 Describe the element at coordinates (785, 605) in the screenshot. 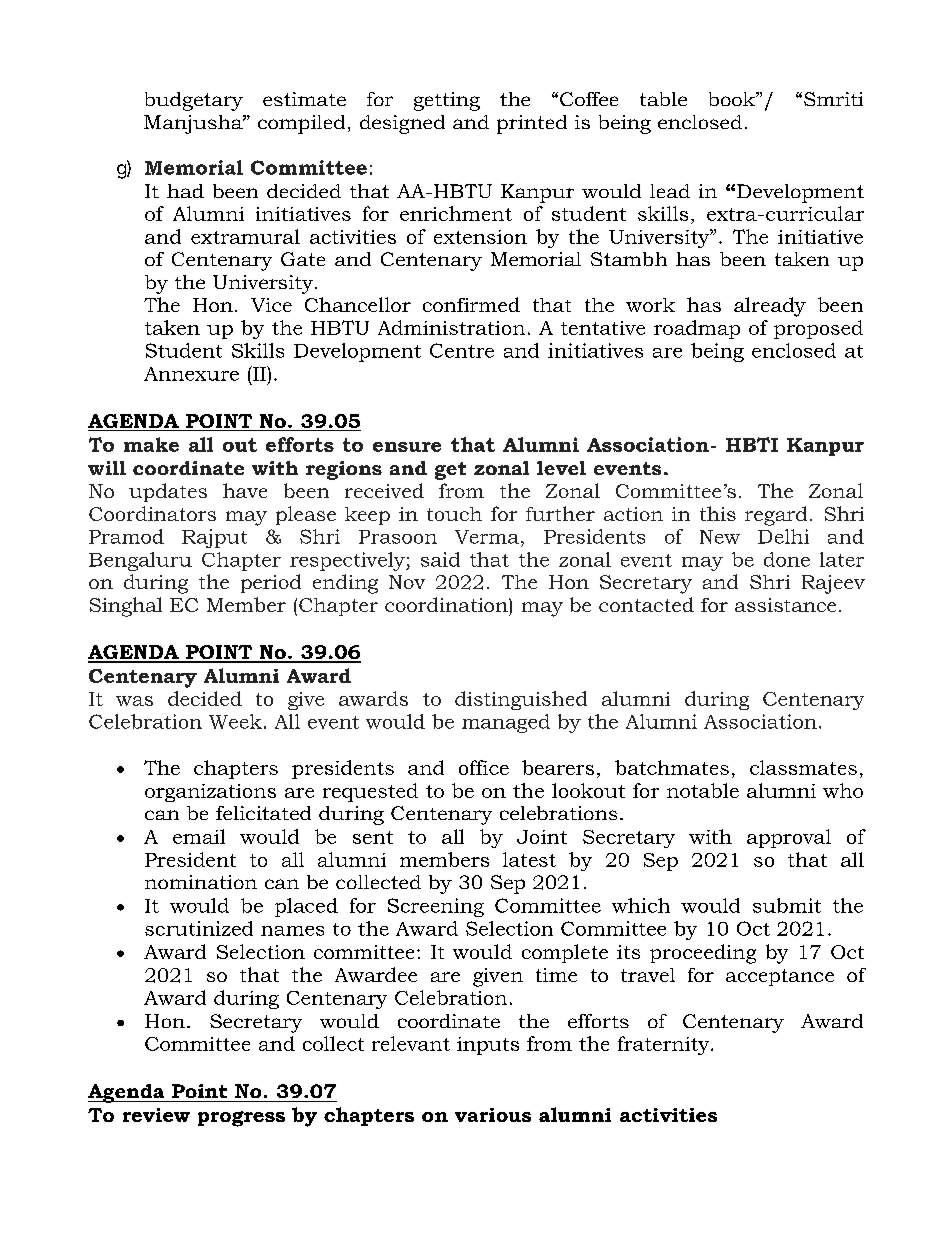

I see `assistance` at that location.
